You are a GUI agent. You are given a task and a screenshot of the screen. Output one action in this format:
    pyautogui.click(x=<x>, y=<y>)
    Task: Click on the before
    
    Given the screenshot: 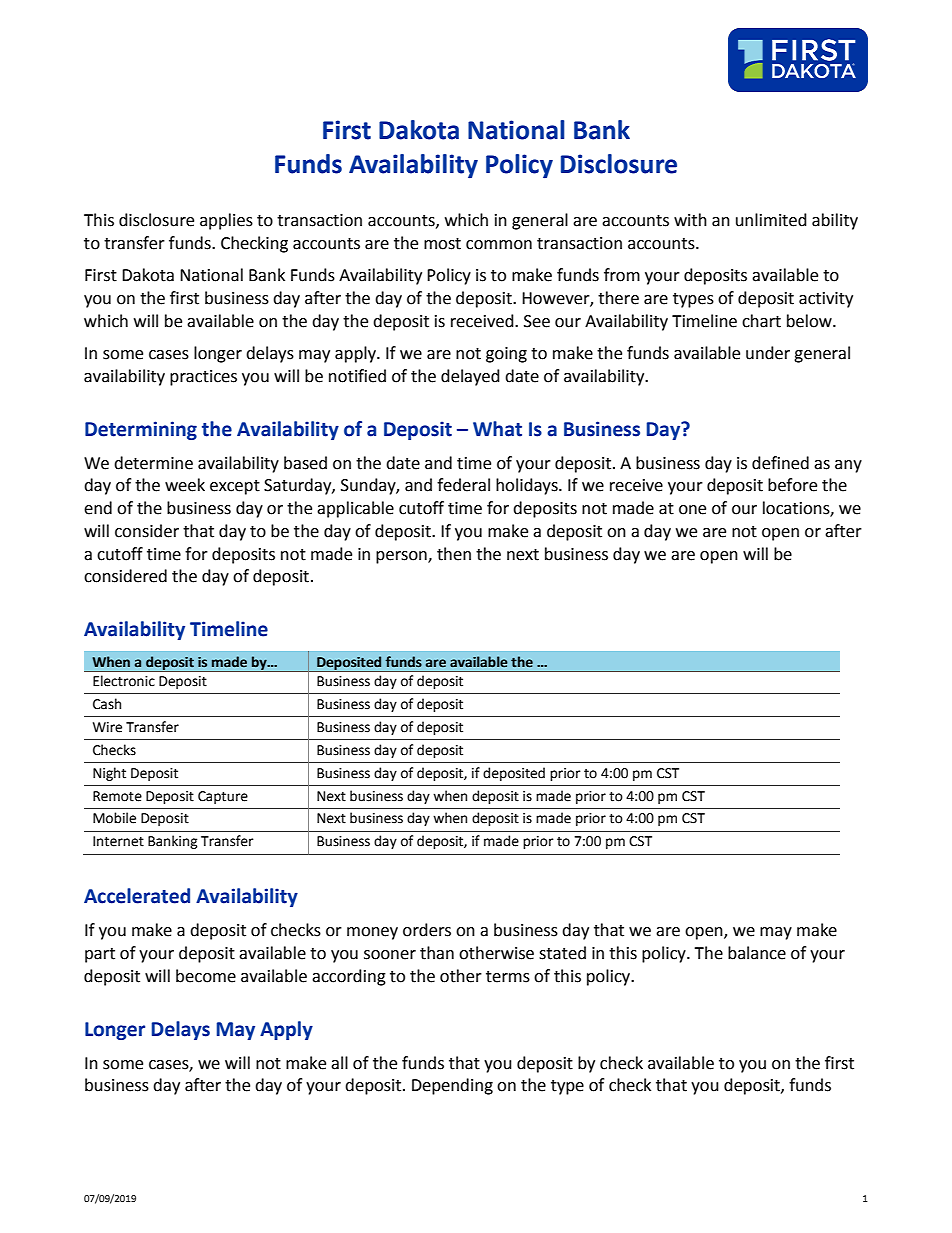 What is the action you would take?
    pyautogui.click(x=792, y=485)
